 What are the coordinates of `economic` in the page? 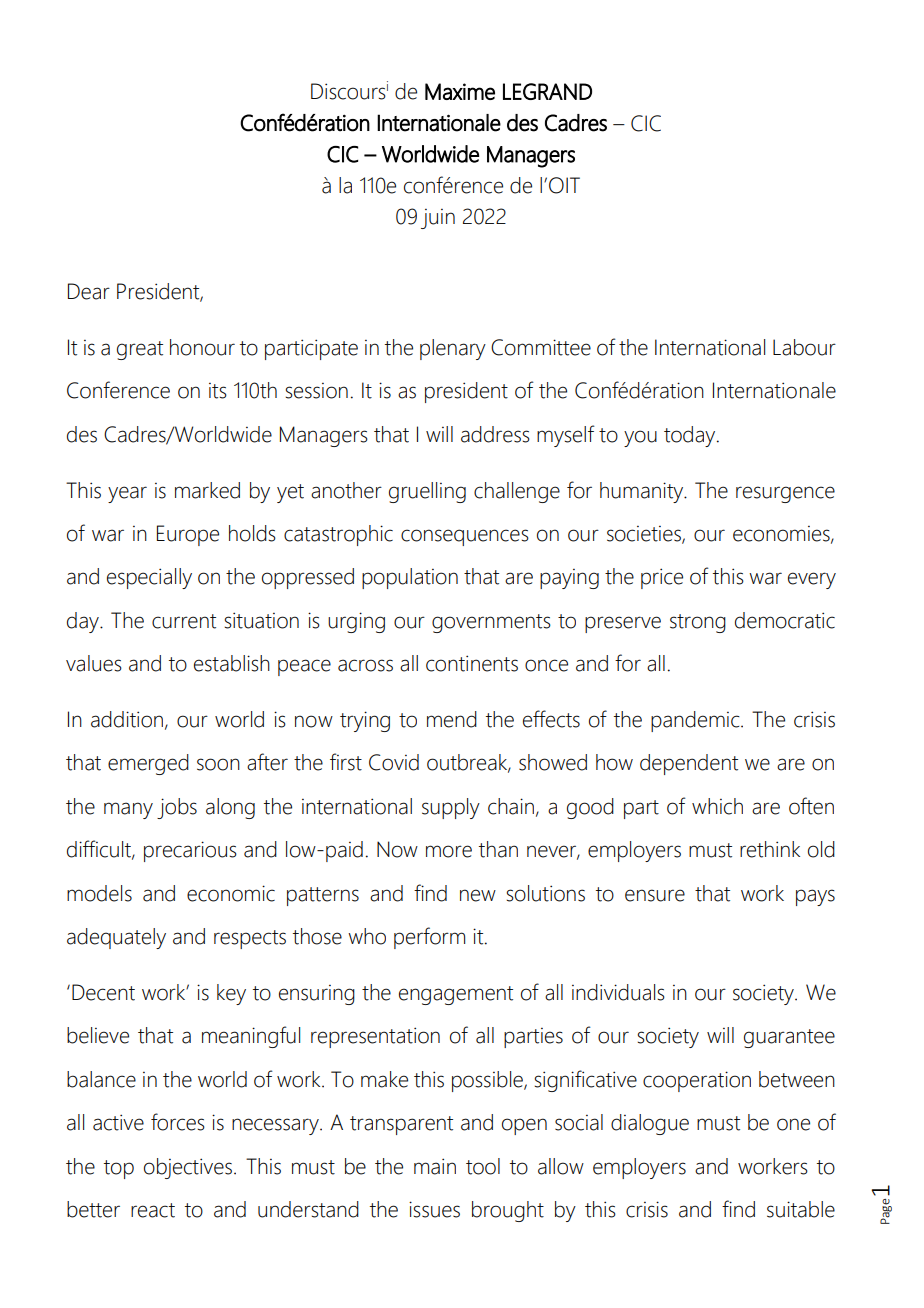 It's located at (231, 893).
